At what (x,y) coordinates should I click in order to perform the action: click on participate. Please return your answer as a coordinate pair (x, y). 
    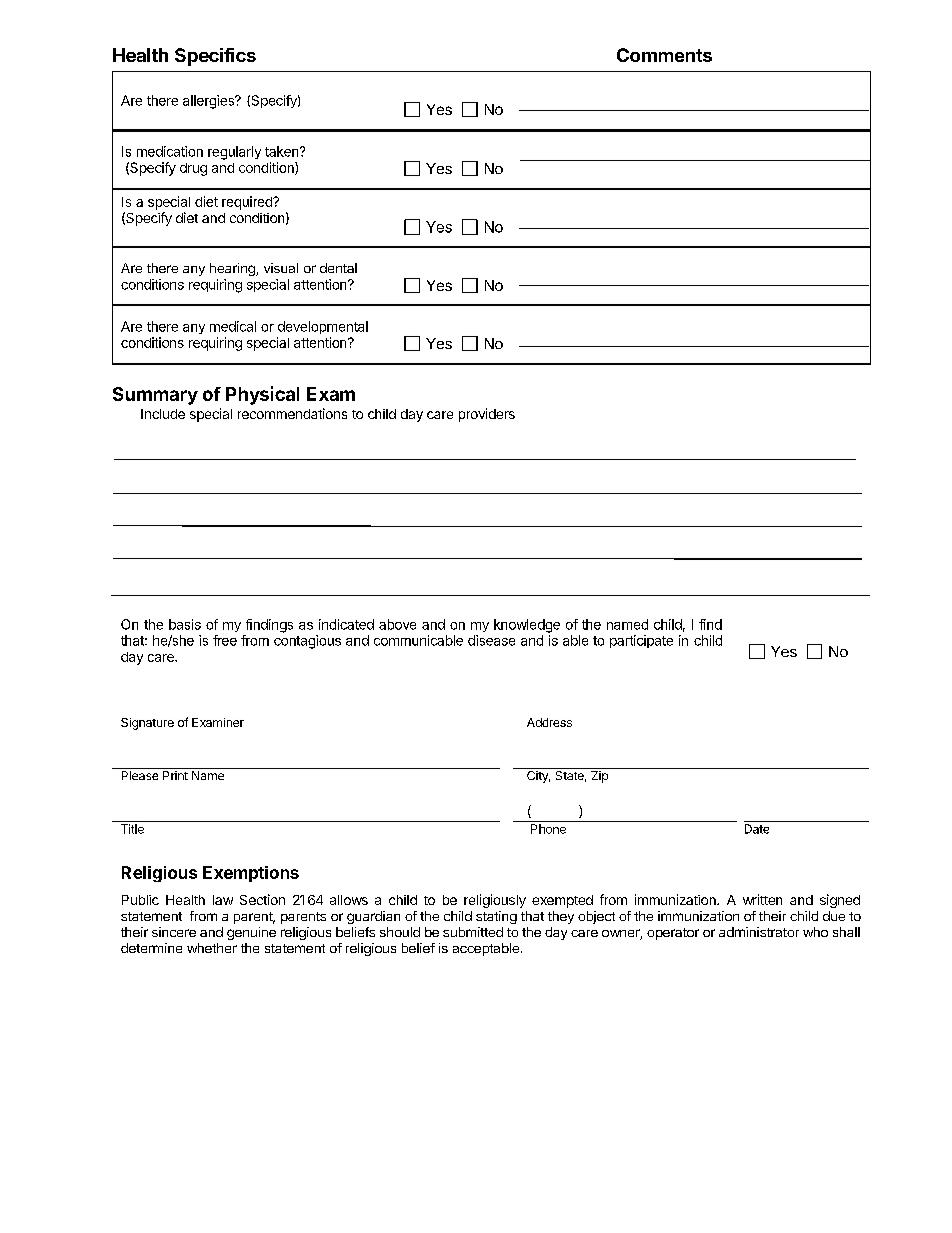
    Looking at the image, I should click on (641, 641).
